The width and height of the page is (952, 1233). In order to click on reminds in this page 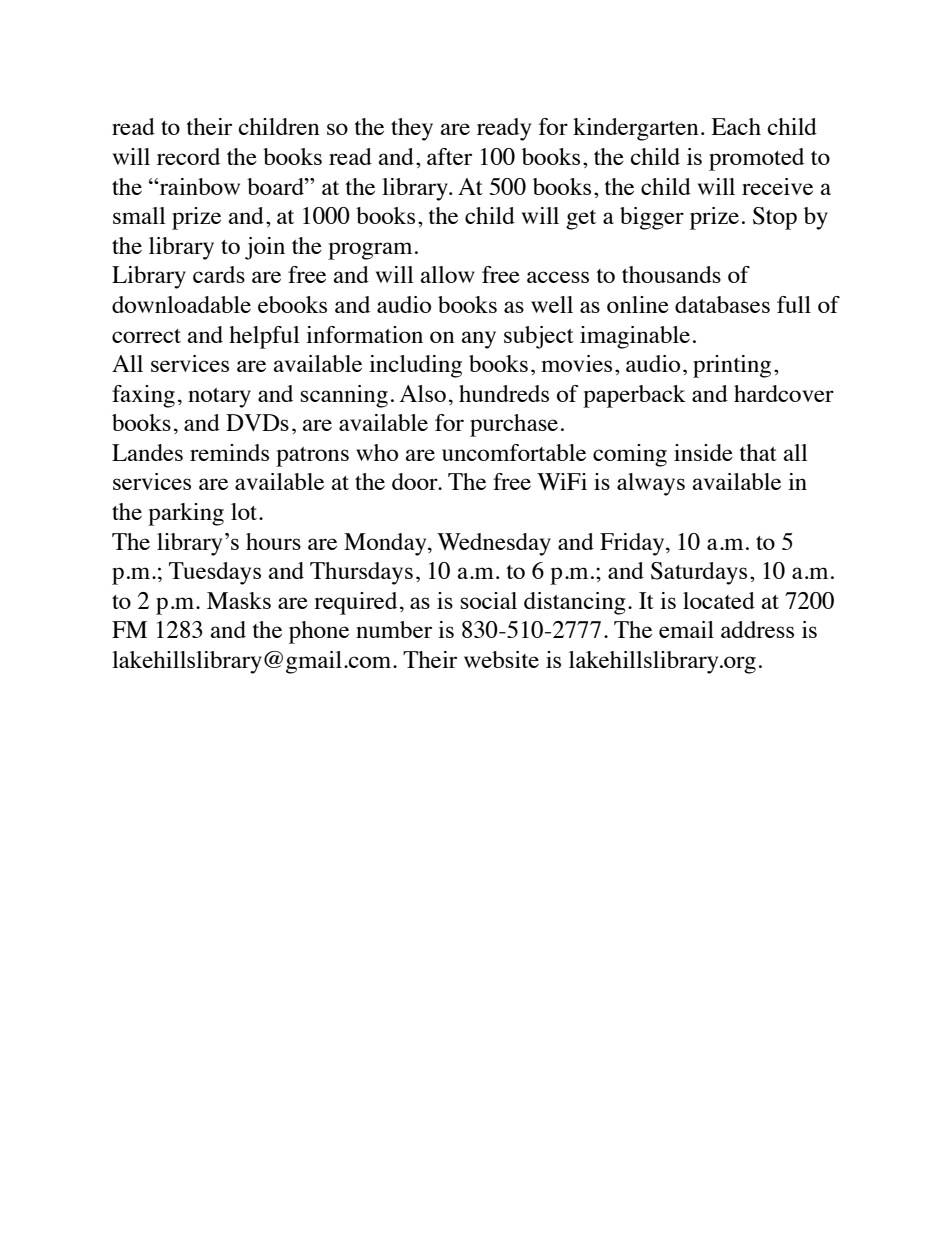, I will do `click(229, 452)`.
